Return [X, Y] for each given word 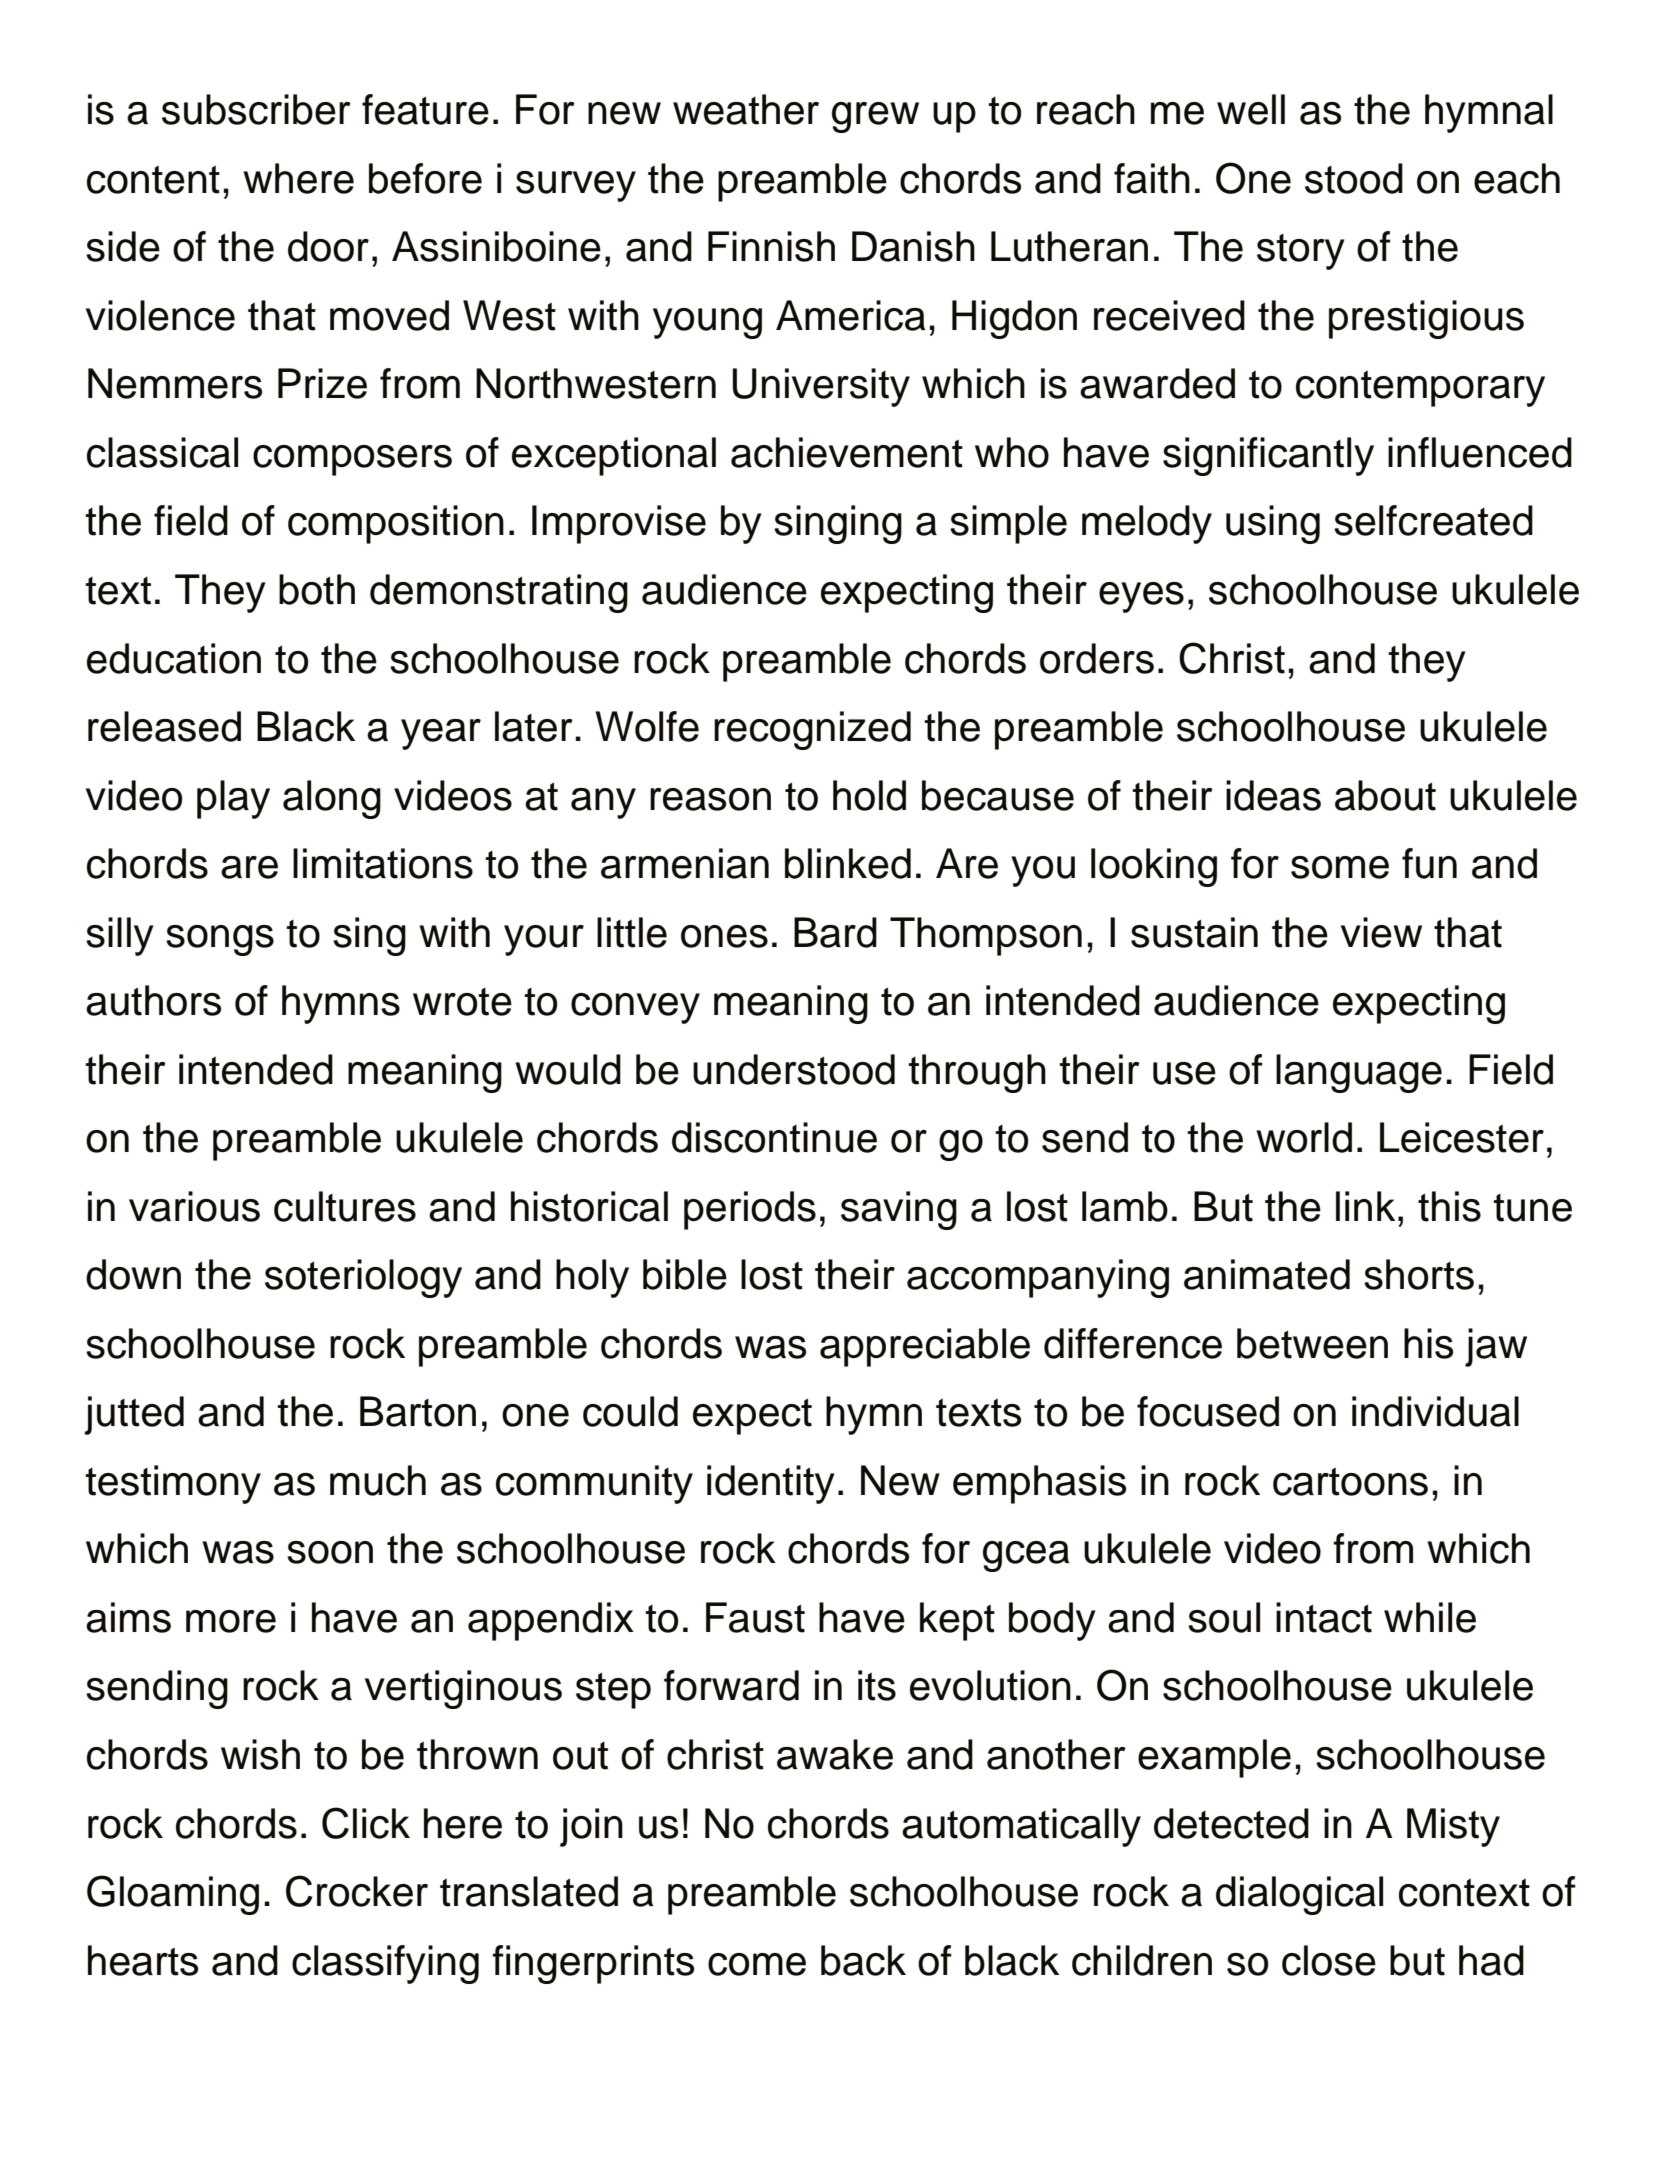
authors [153, 1000]
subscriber [256, 109]
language [1359, 1073]
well [1251, 109]
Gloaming [173, 1895]
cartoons [1350, 1482]
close [1329, 1960]
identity [771, 1484]
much [378, 1480]
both [317, 589]
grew [875, 117]
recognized [812, 730]
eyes [1141, 597]
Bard [835, 932]
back [863, 1960]
